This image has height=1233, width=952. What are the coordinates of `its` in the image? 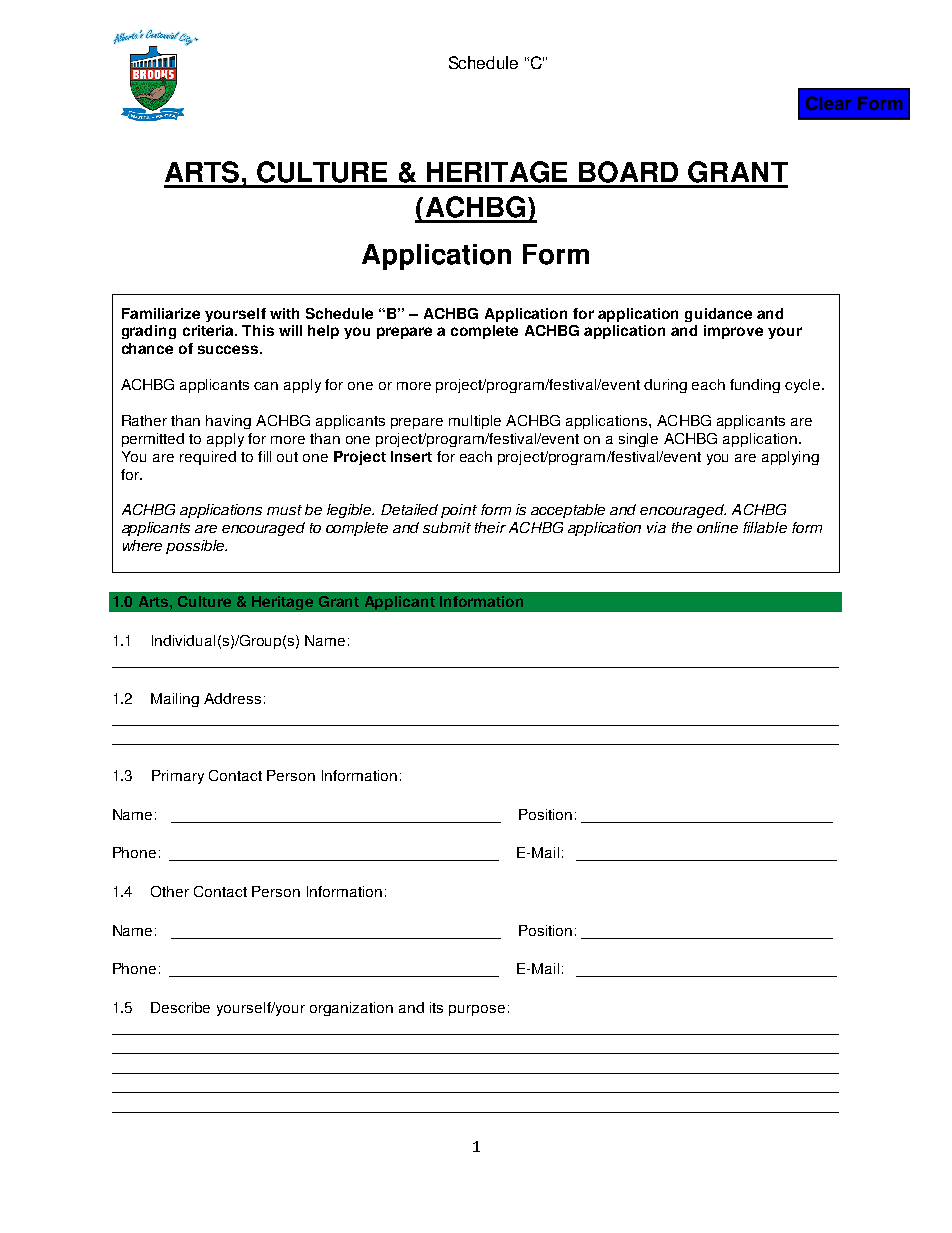 It's located at (436, 1007).
